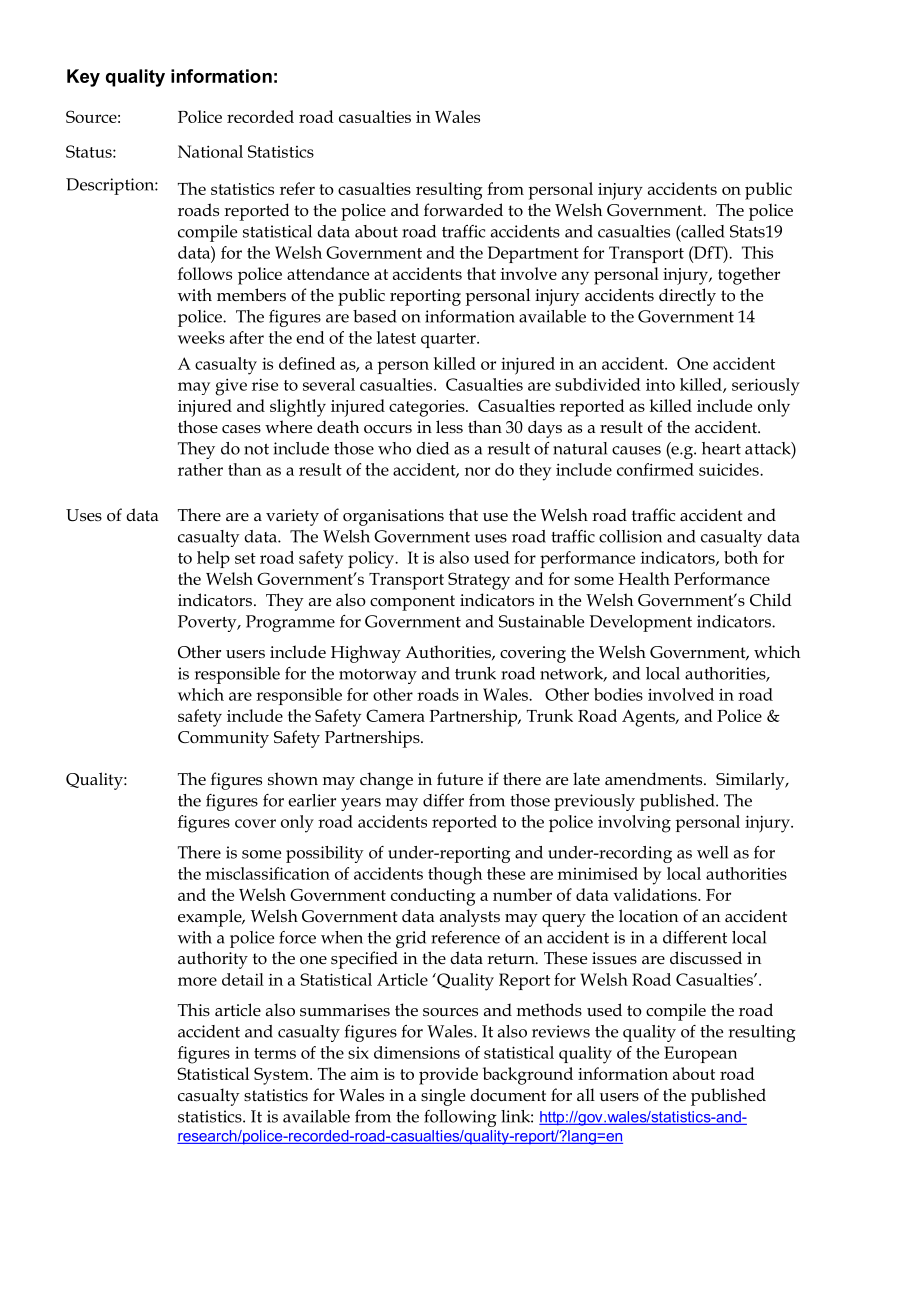  Describe the element at coordinates (463, 210) in the screenshot. I see `forwarded` at that location.
